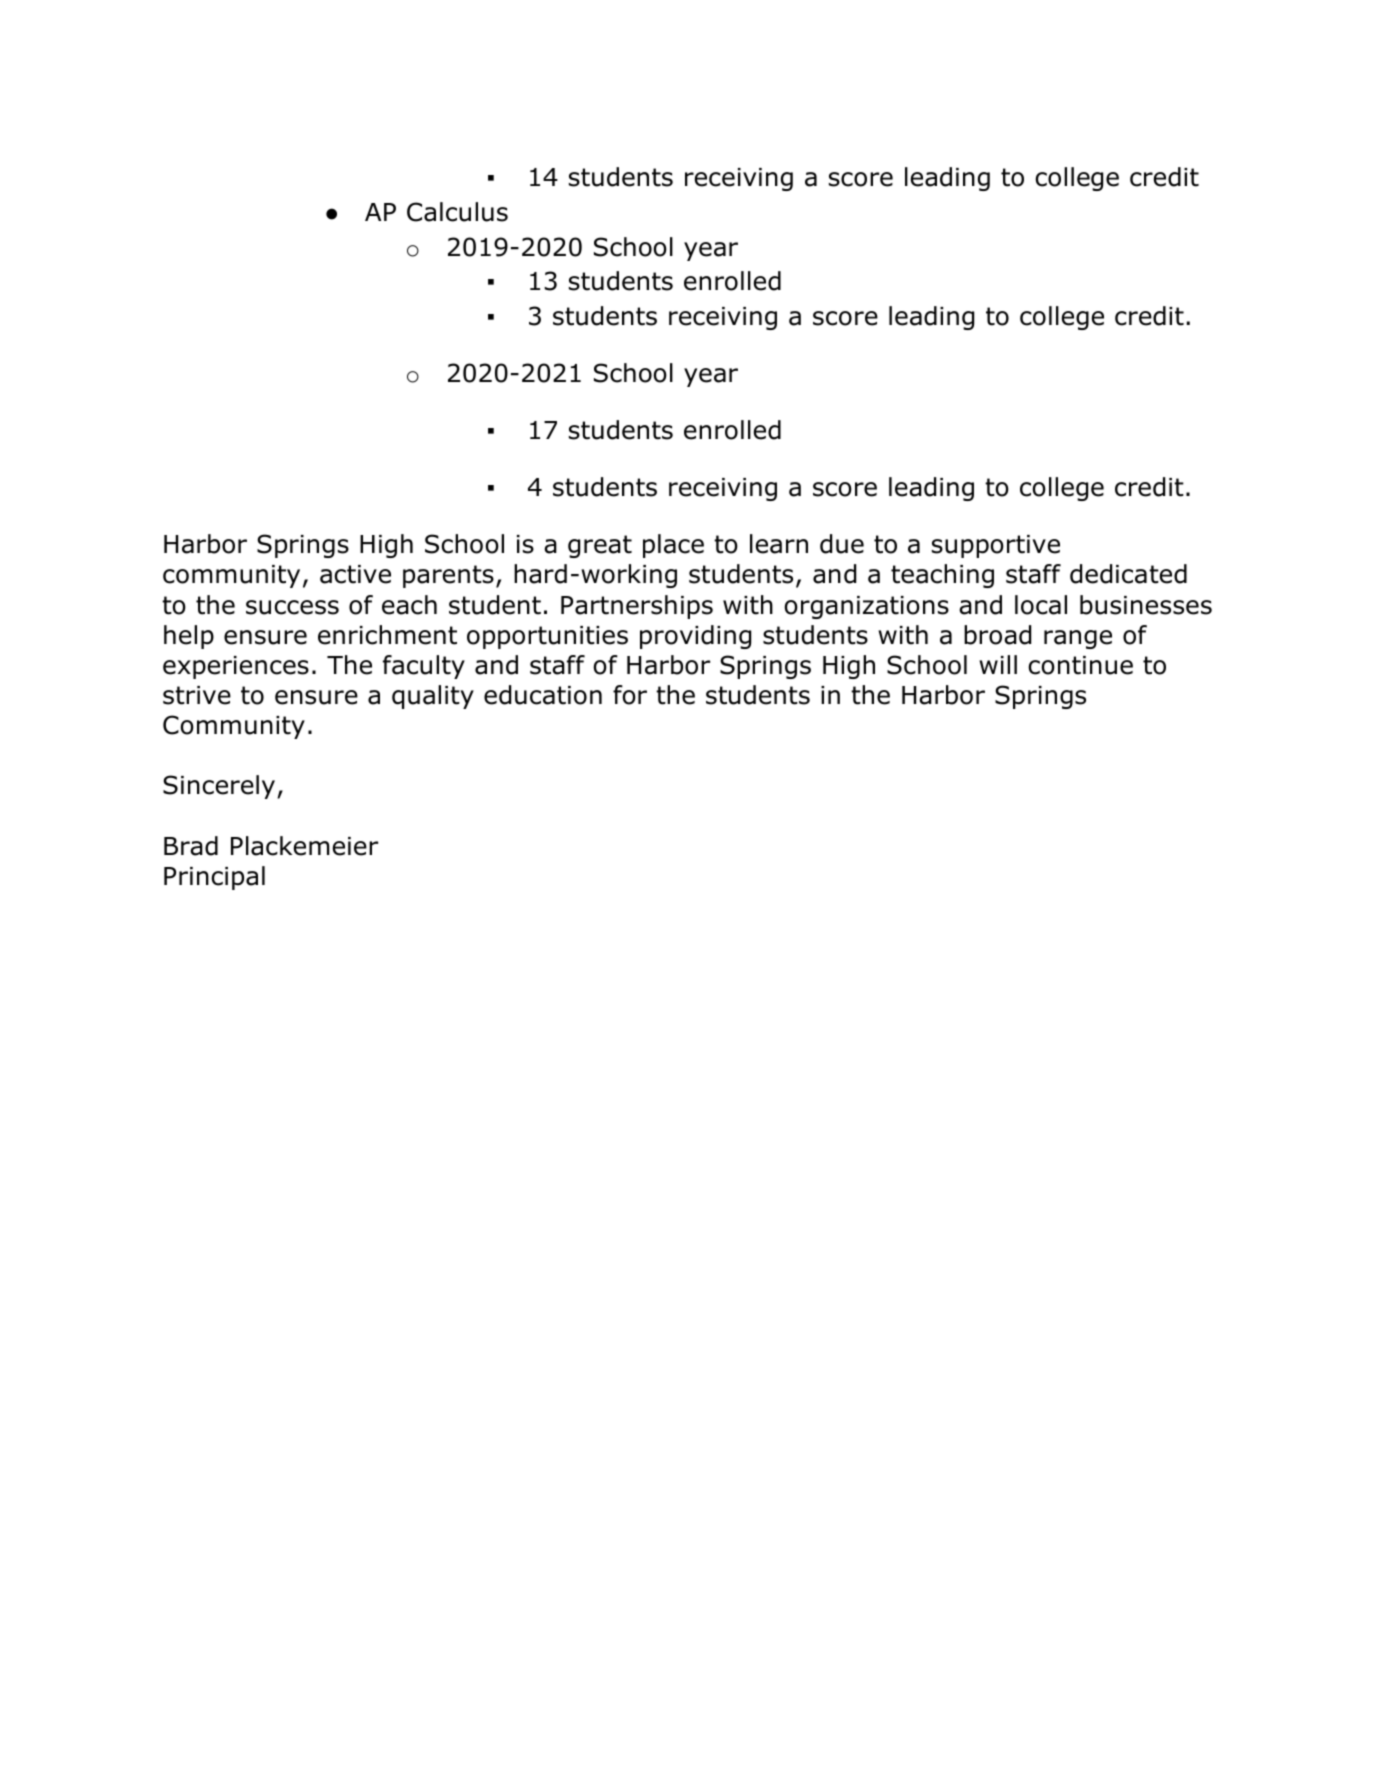  Describe the element at coordinates (197, 695) in the page. I see `strive` at that location.
